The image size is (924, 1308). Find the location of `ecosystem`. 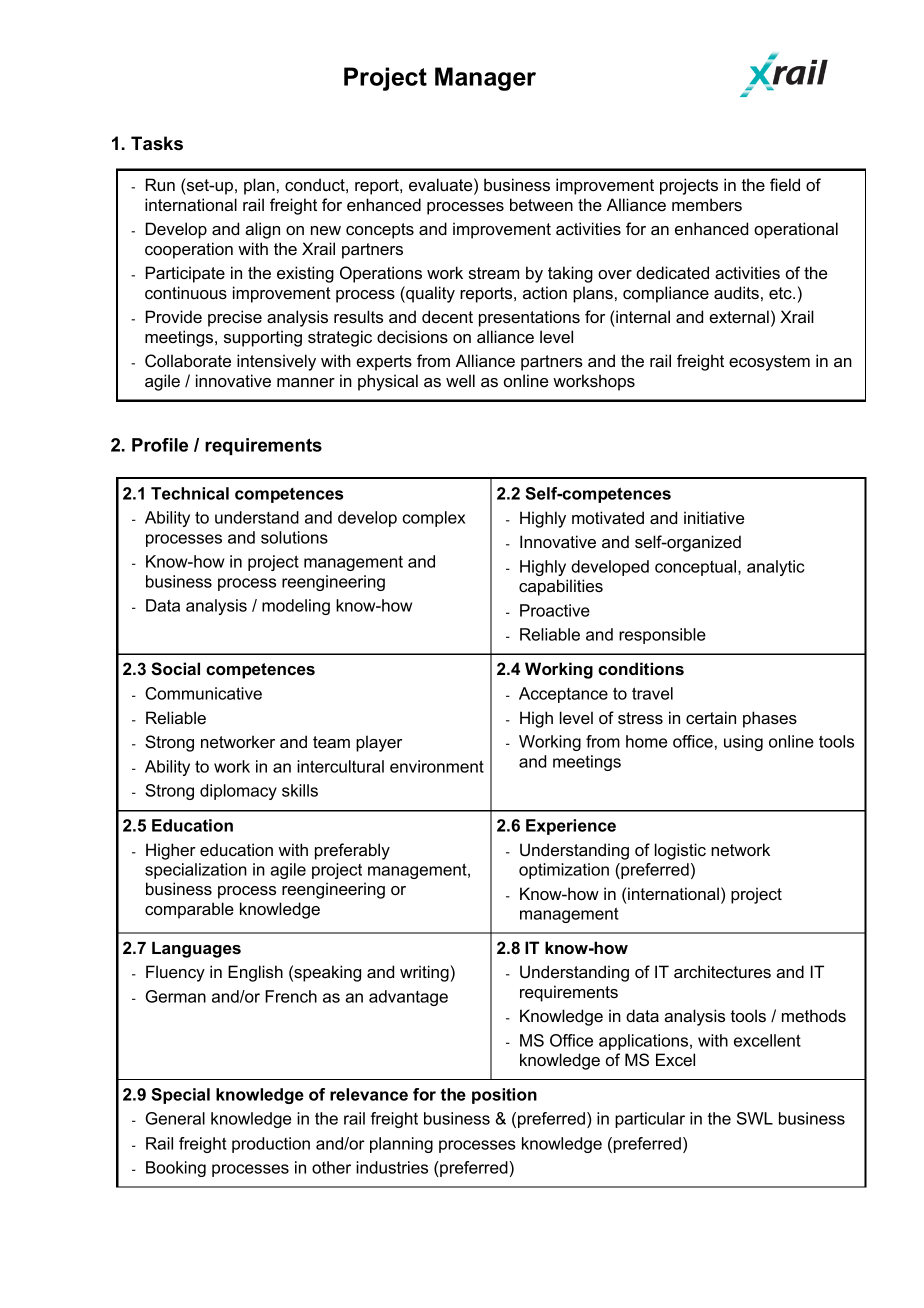

ecosystem is located at coordinates (769, 363).
